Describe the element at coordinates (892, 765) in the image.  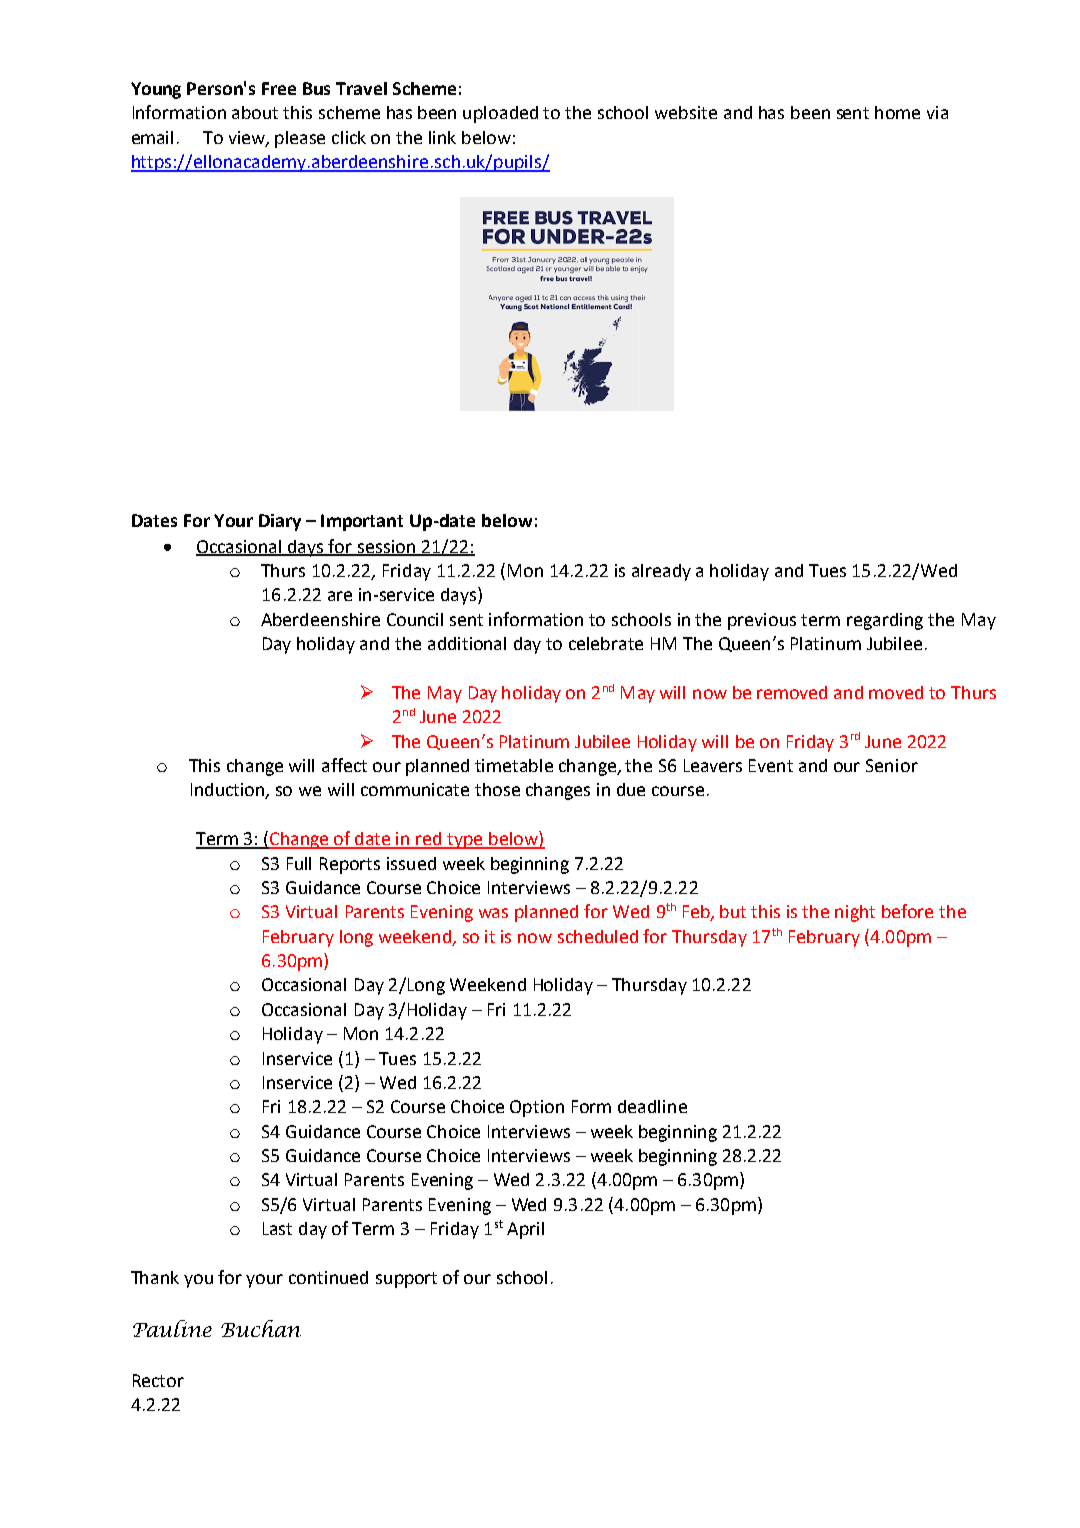
I see `Senior` at that location.
